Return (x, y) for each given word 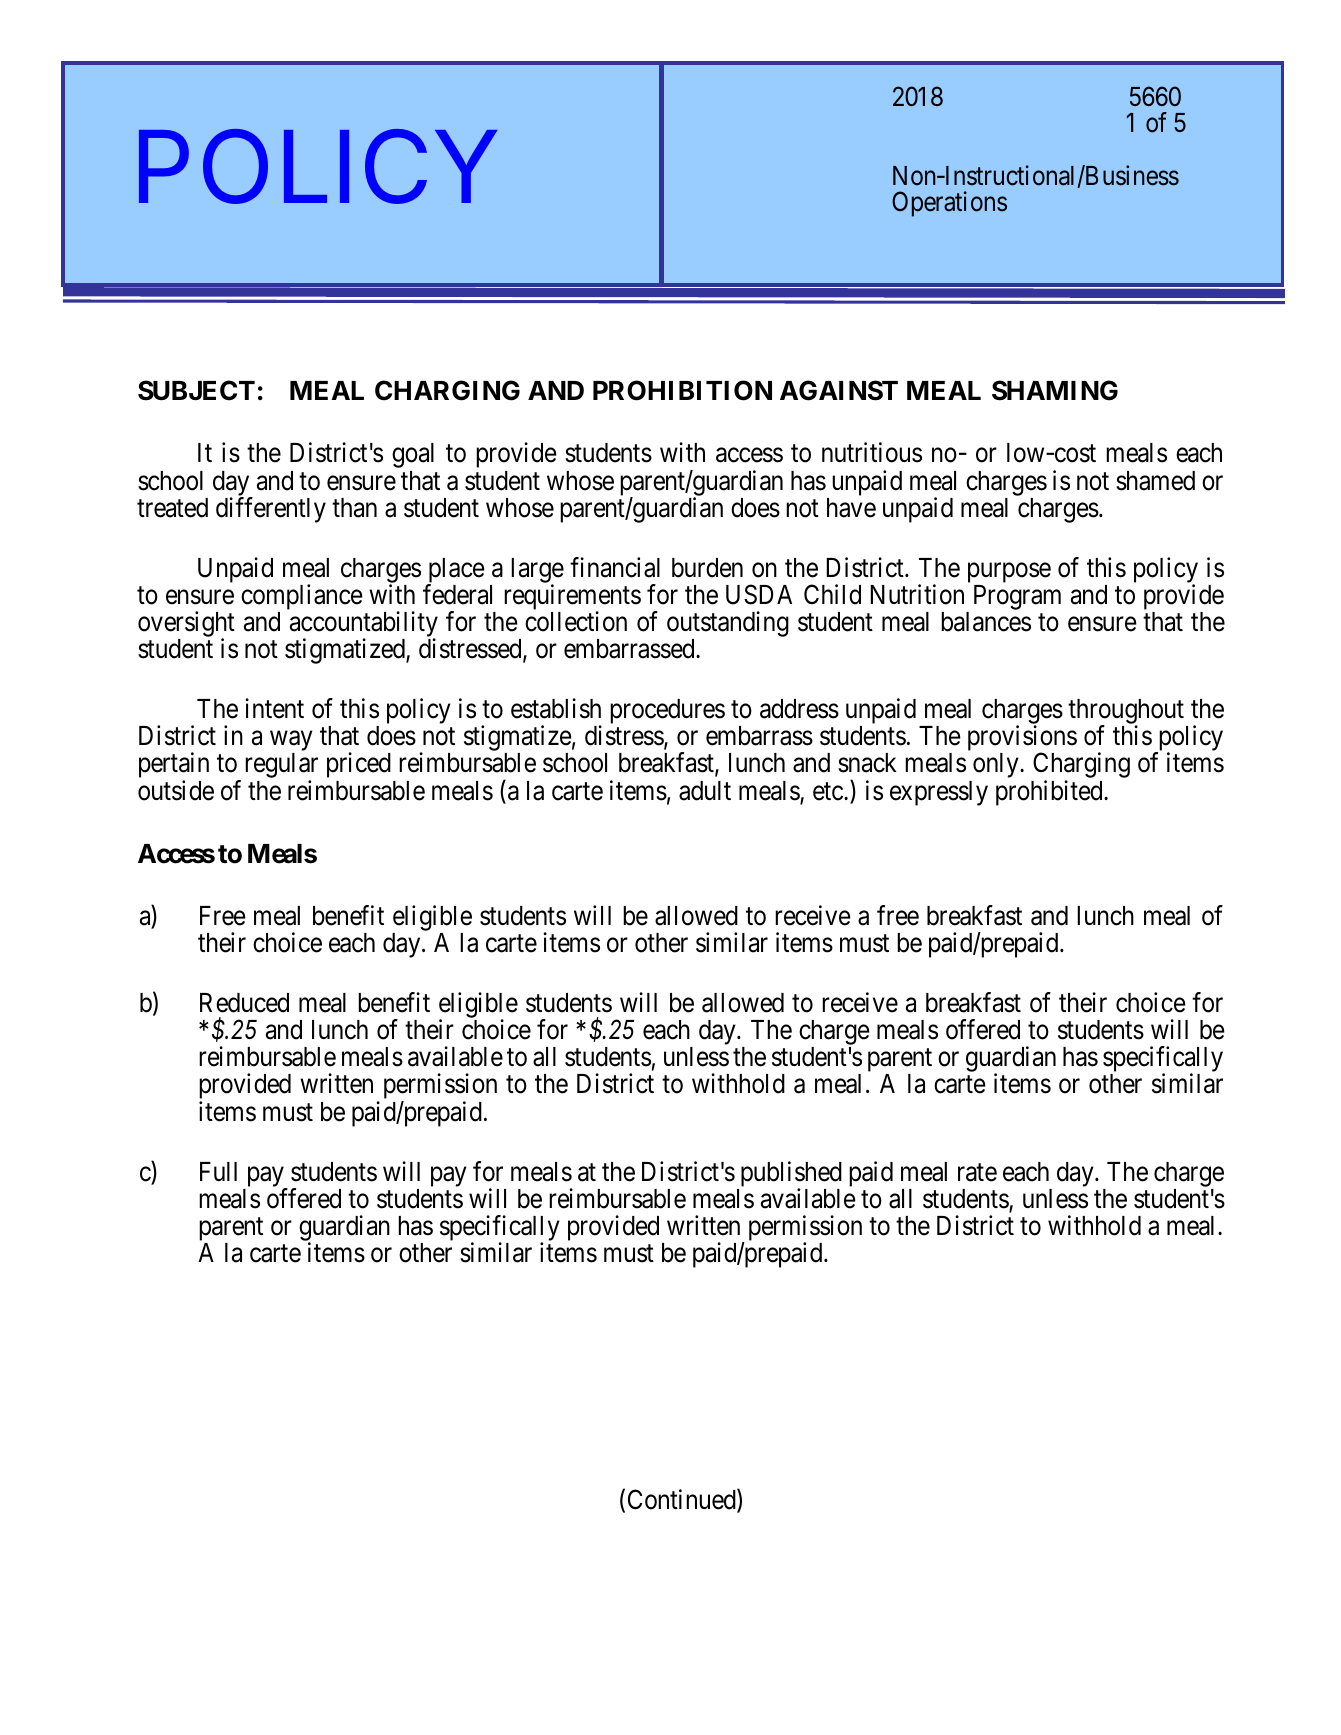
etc (829, 792)
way (291, 742)
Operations (949, 204)
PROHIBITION (682, 390)
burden (707, 568)
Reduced (244, 1003)
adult (705, 791)
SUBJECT (196, 390)
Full (218, 1171)
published (791, 1175)
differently (271, 510)
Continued (683, 1501)
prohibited (1050, 793)
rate (977, 1172)
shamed (1155, 481)
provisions (1022, 739)
